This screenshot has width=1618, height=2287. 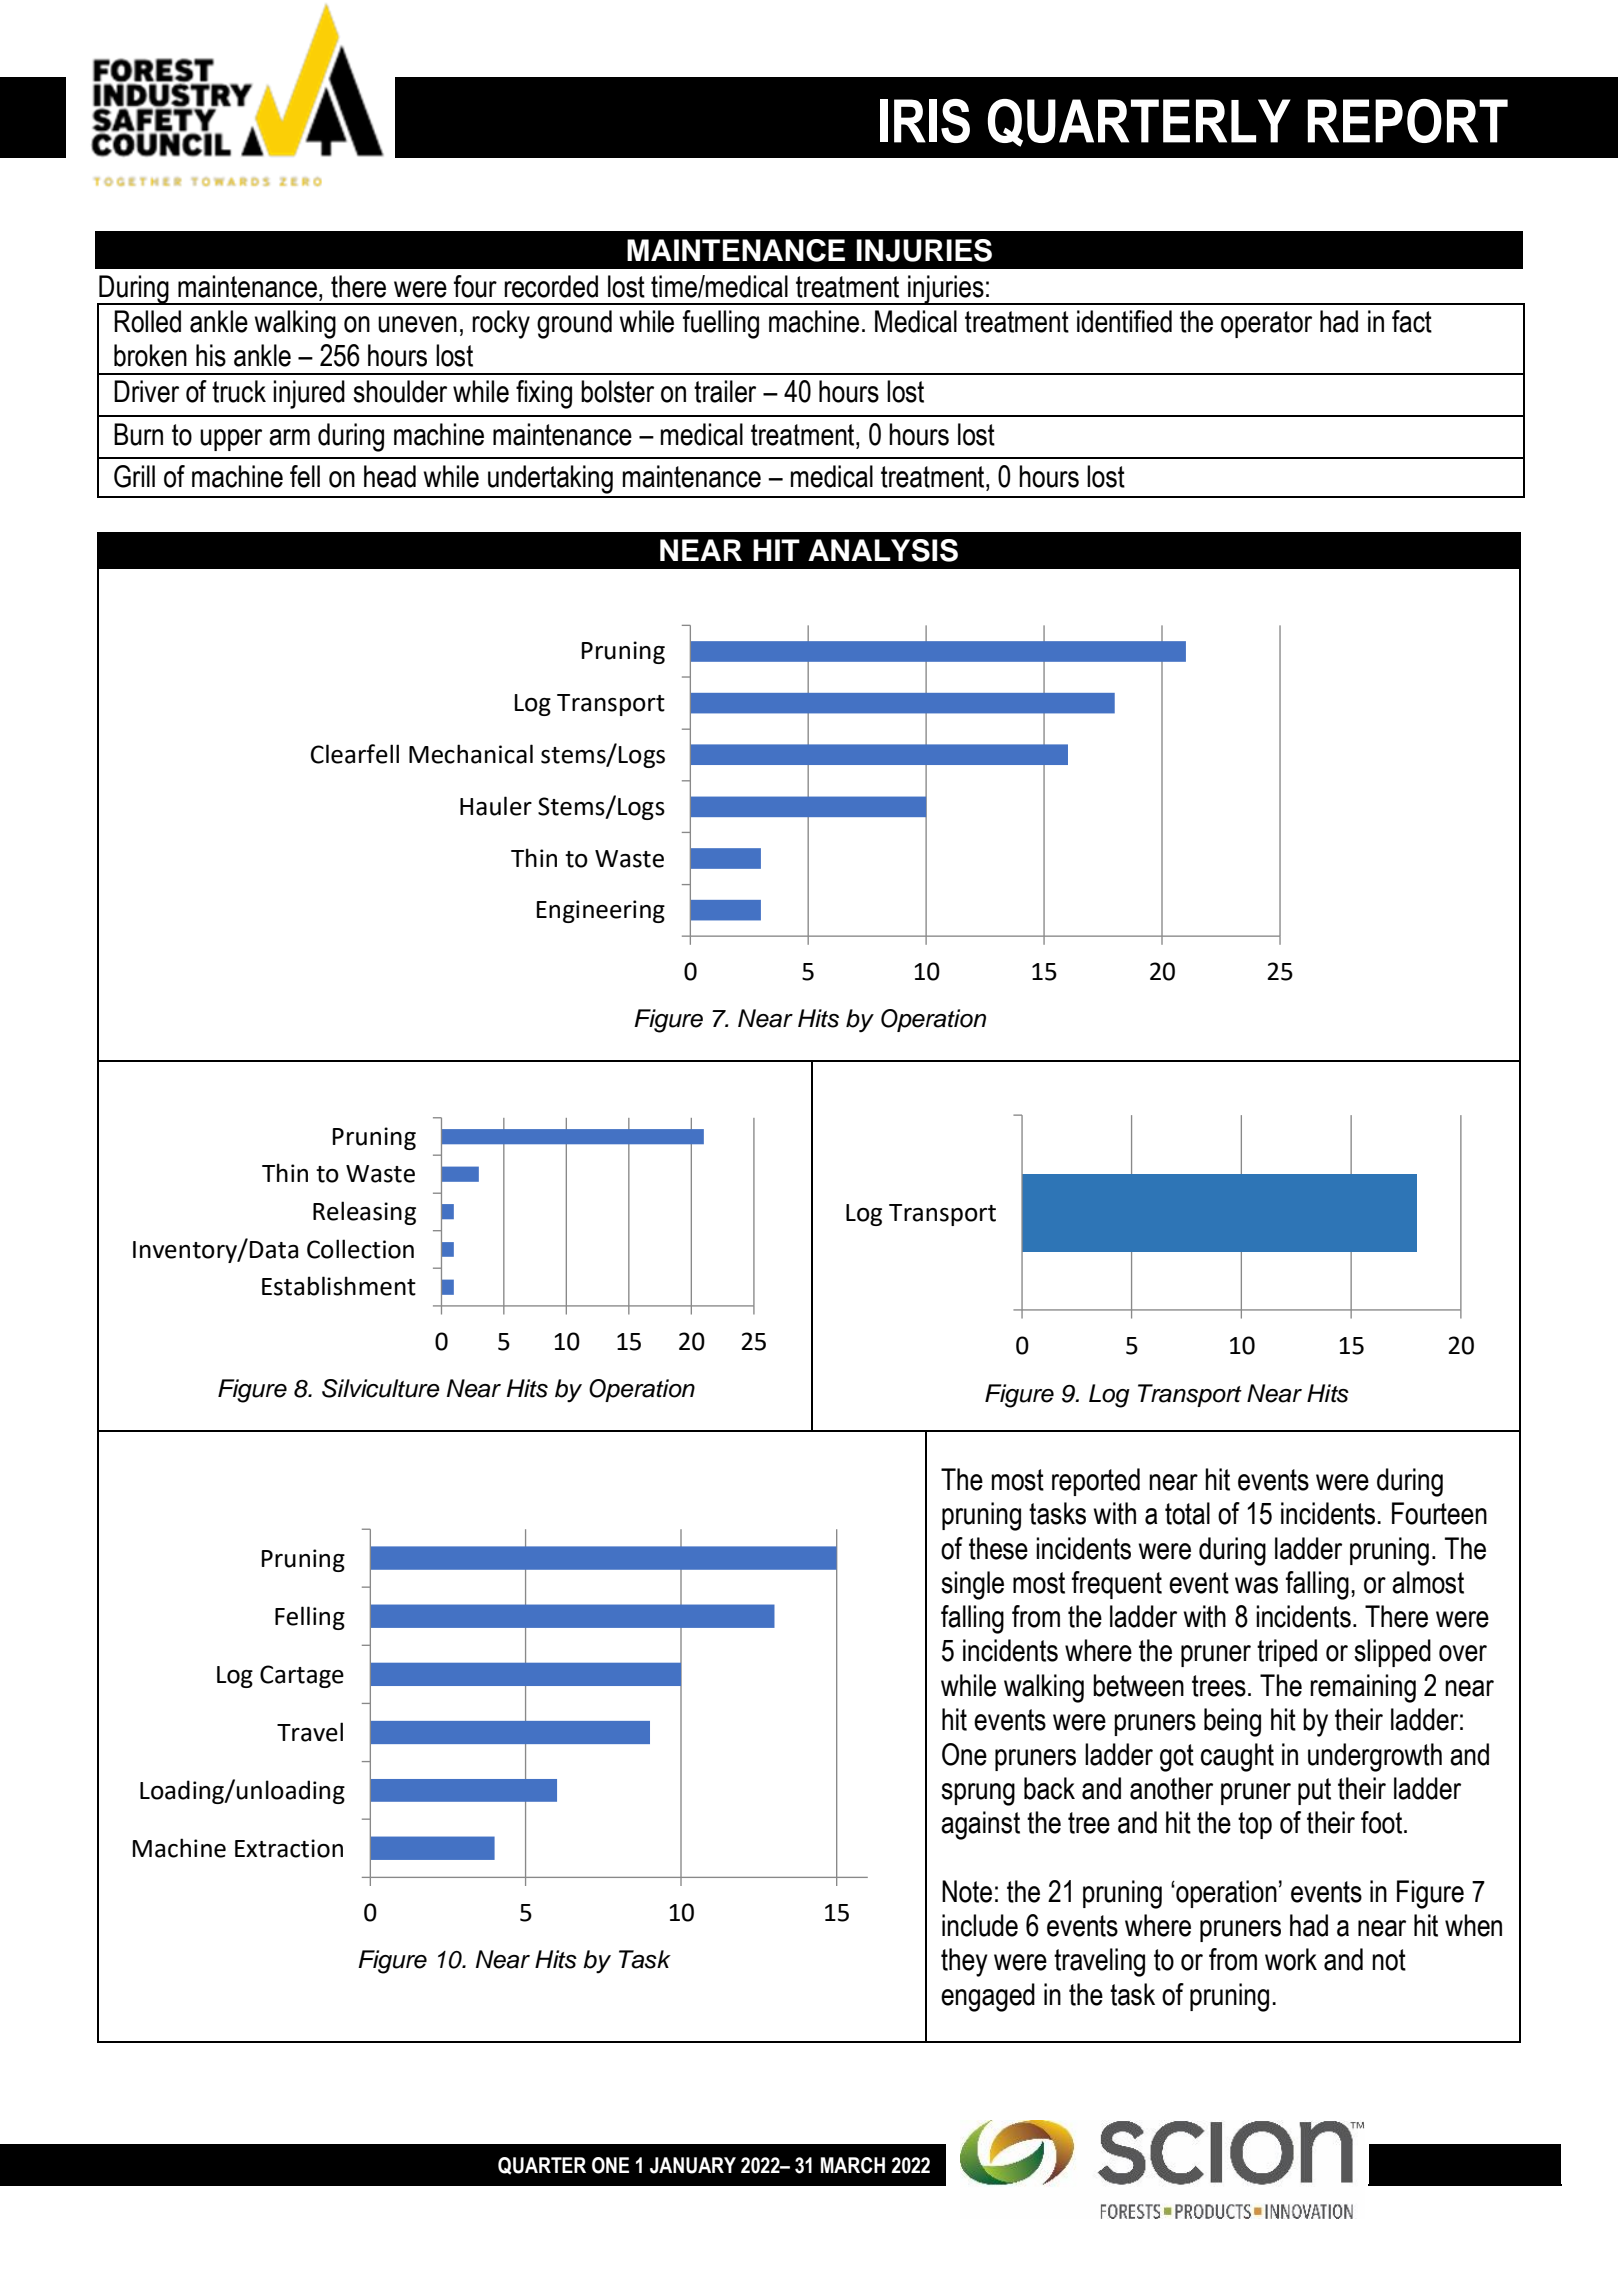 I want to click on uneven, so click(x=417, y=324).
